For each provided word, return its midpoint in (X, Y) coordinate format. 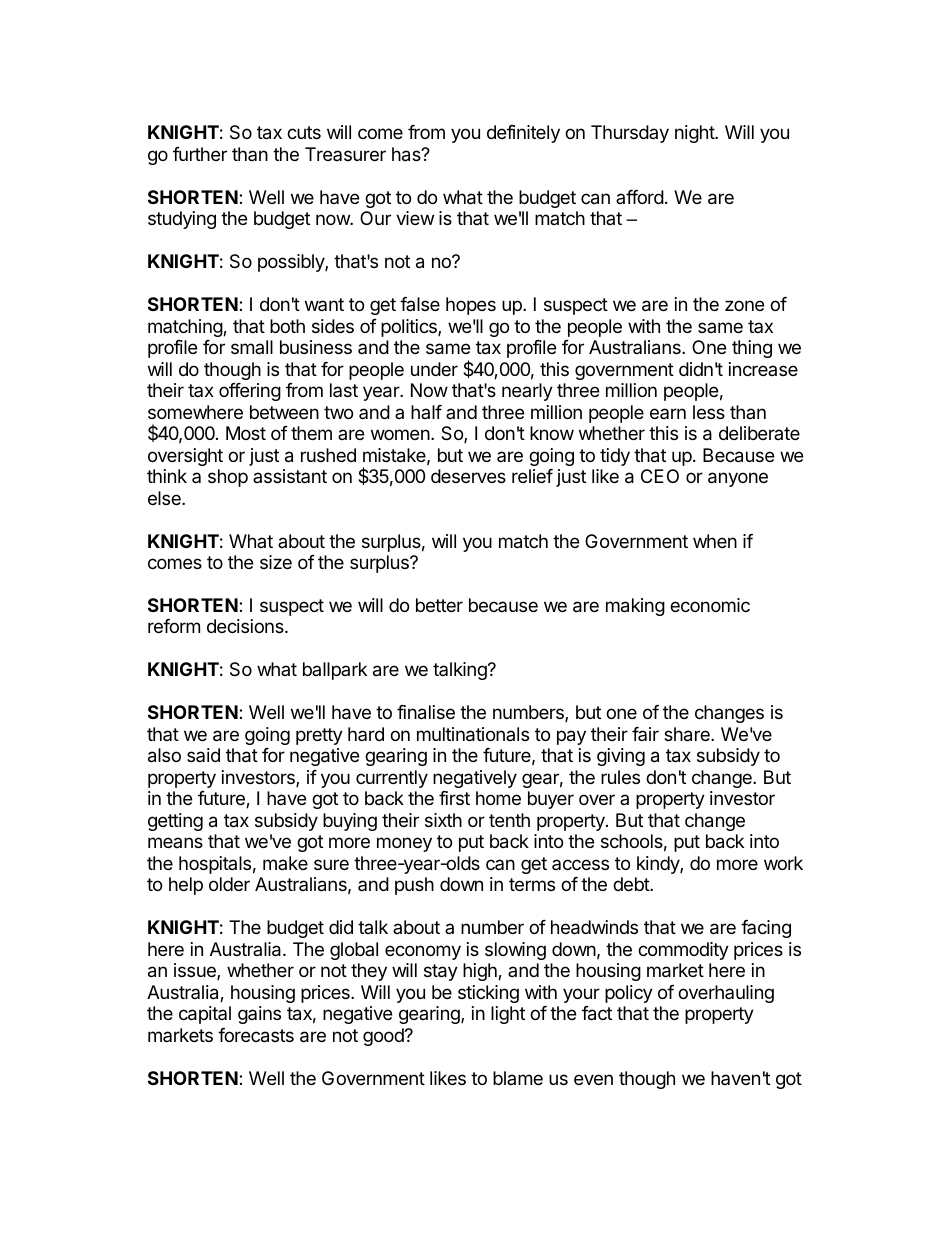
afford (640, 197)
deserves (468, 476)
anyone (738, 479)
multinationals (473, 734)
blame (518, 1078)
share (688, 734)
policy (629, 994)
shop (228, 478)
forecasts (256, 1035)
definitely (523, 134)
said (203, 755)
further (200, 154)
